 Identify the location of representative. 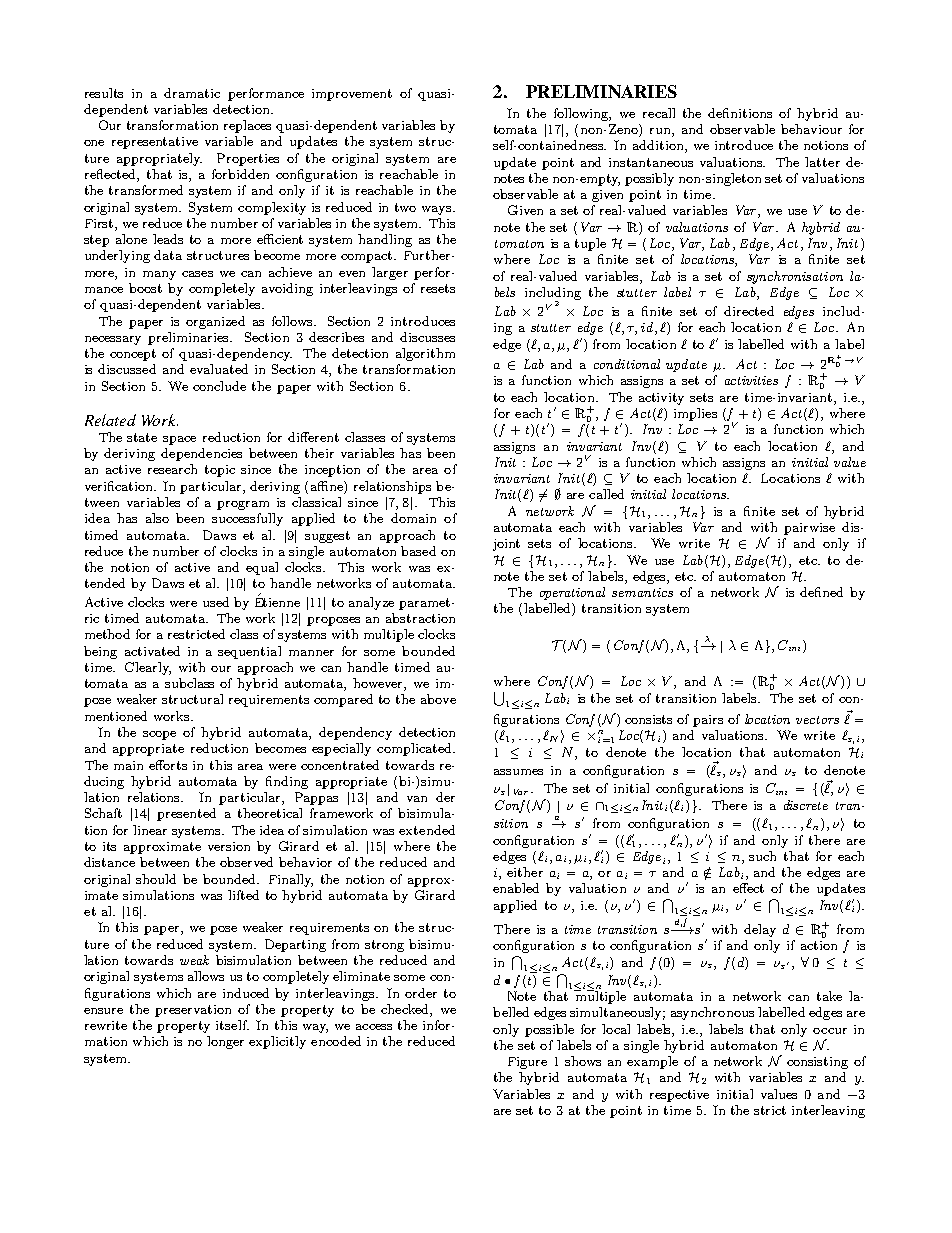
(155, 143).
